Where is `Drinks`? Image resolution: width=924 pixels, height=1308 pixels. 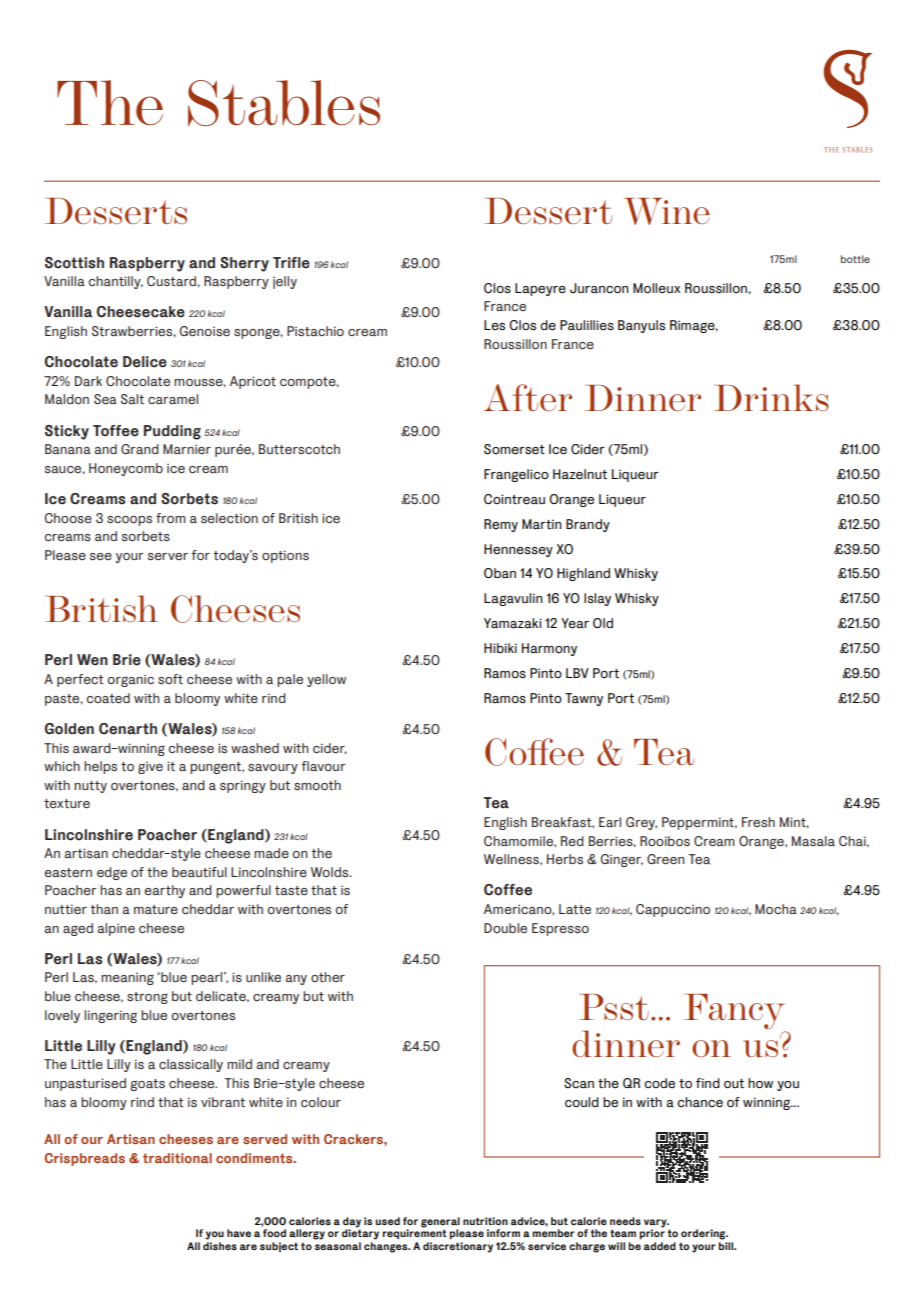
Drinks is located at coordinates (771, 397).
